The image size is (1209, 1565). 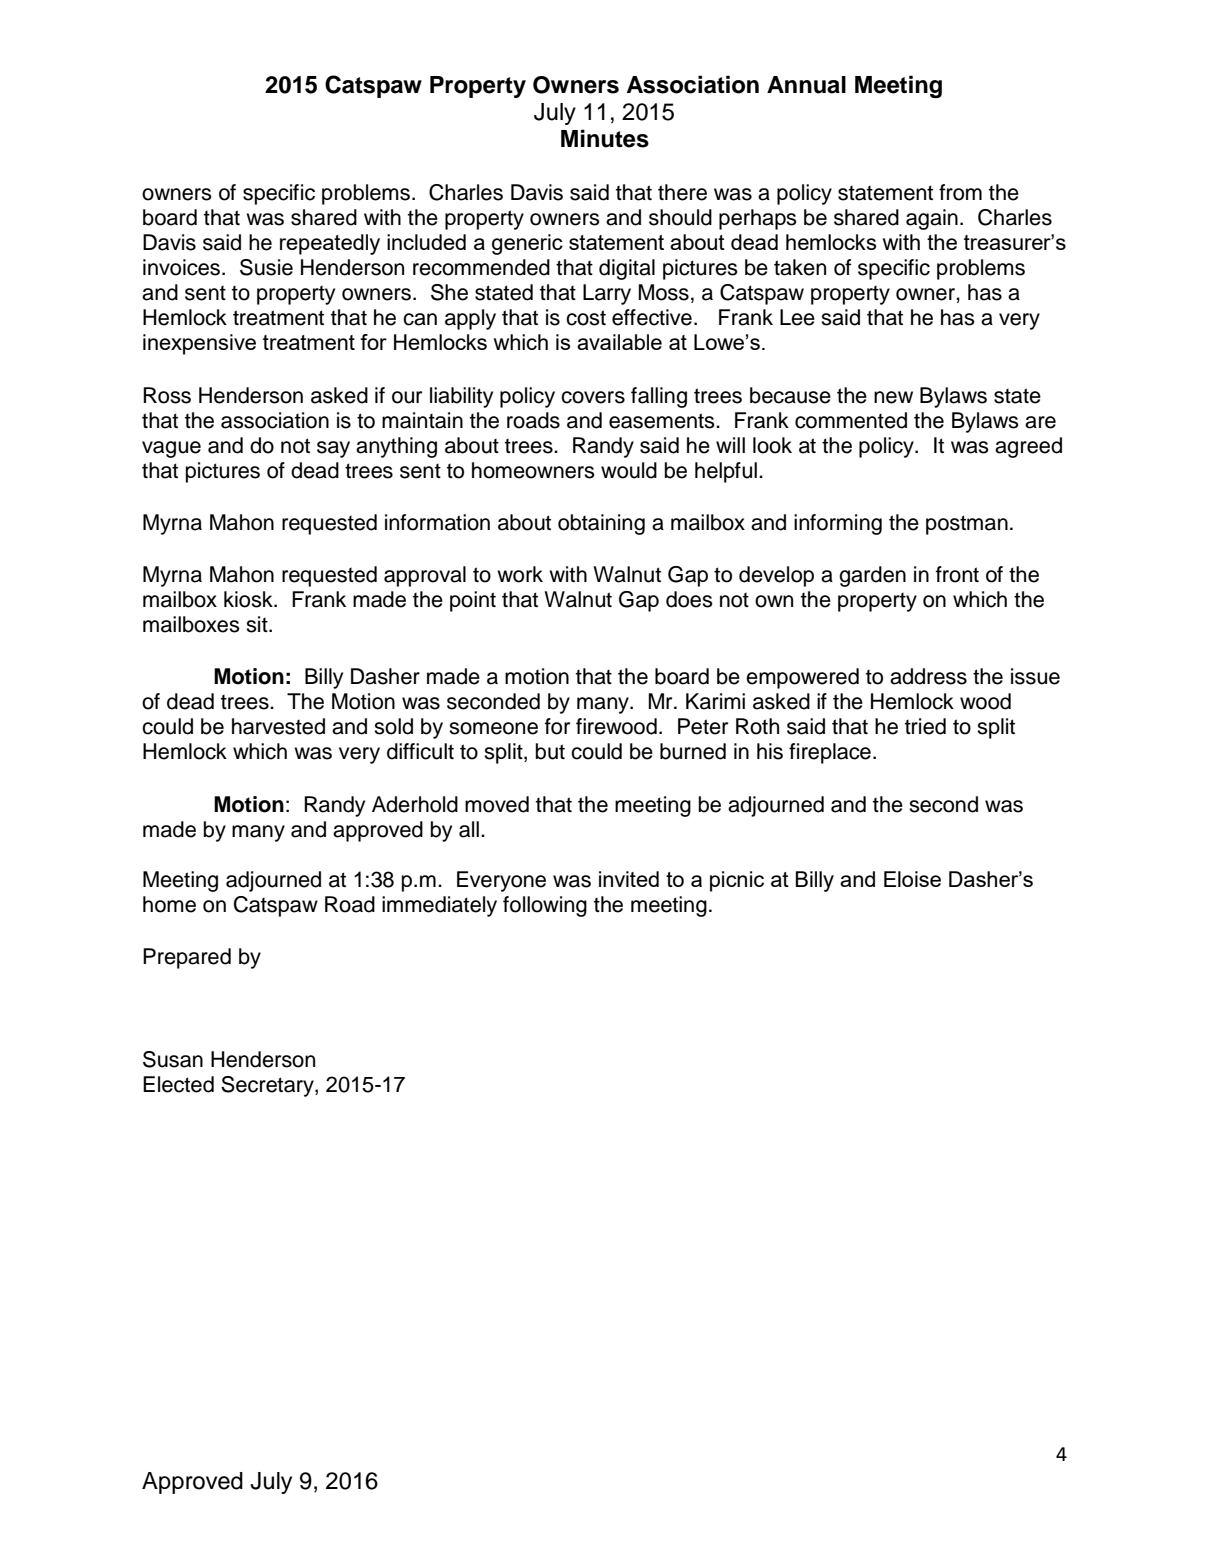 I want to click on work, so click(x=520, y=574).
